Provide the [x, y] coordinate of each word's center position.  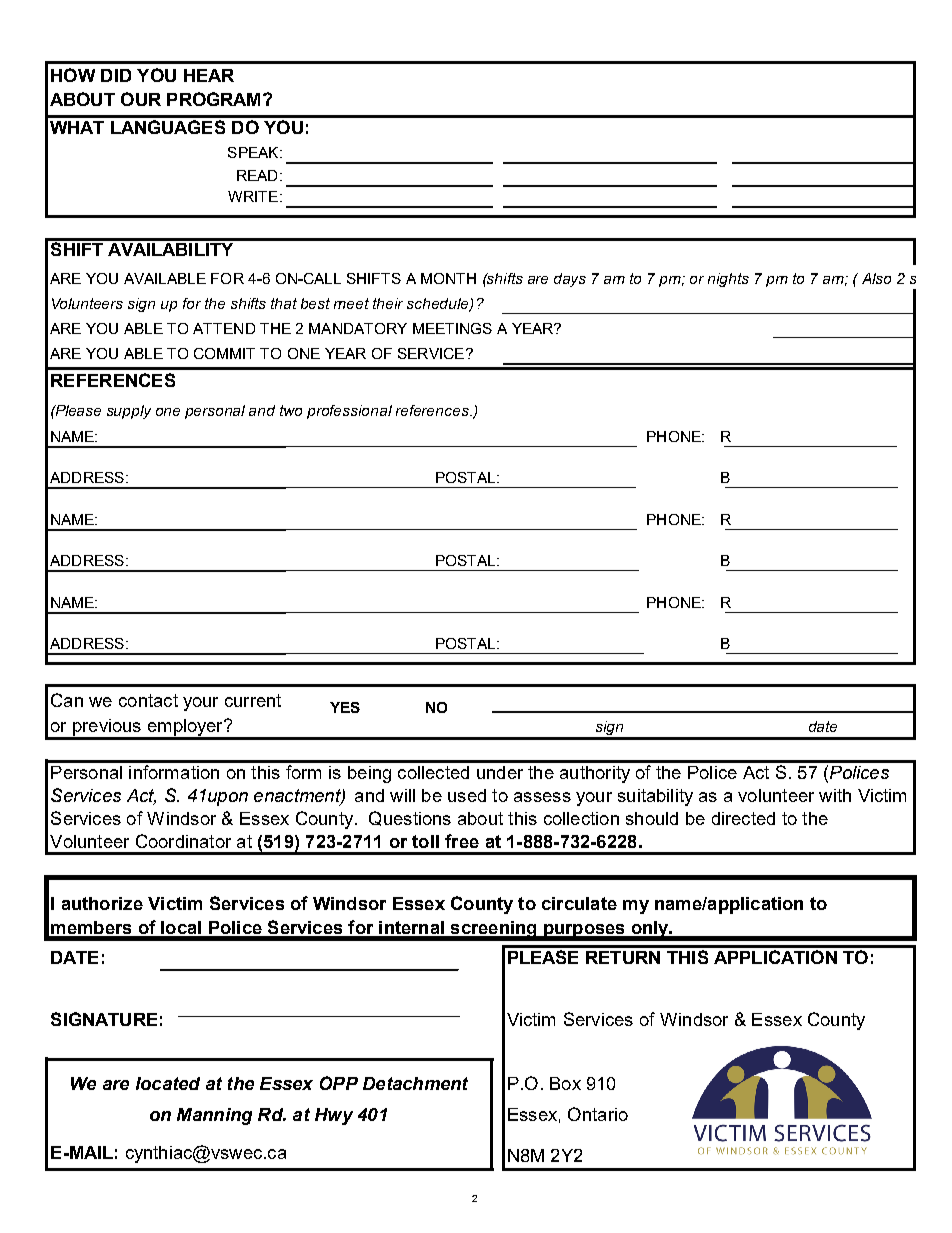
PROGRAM [213, 99]
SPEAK [254, 152]
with [835, 795]
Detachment [415, 1083]
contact [148, 700]
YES [345, 707]
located [168, 1083]
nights [728, 280]
